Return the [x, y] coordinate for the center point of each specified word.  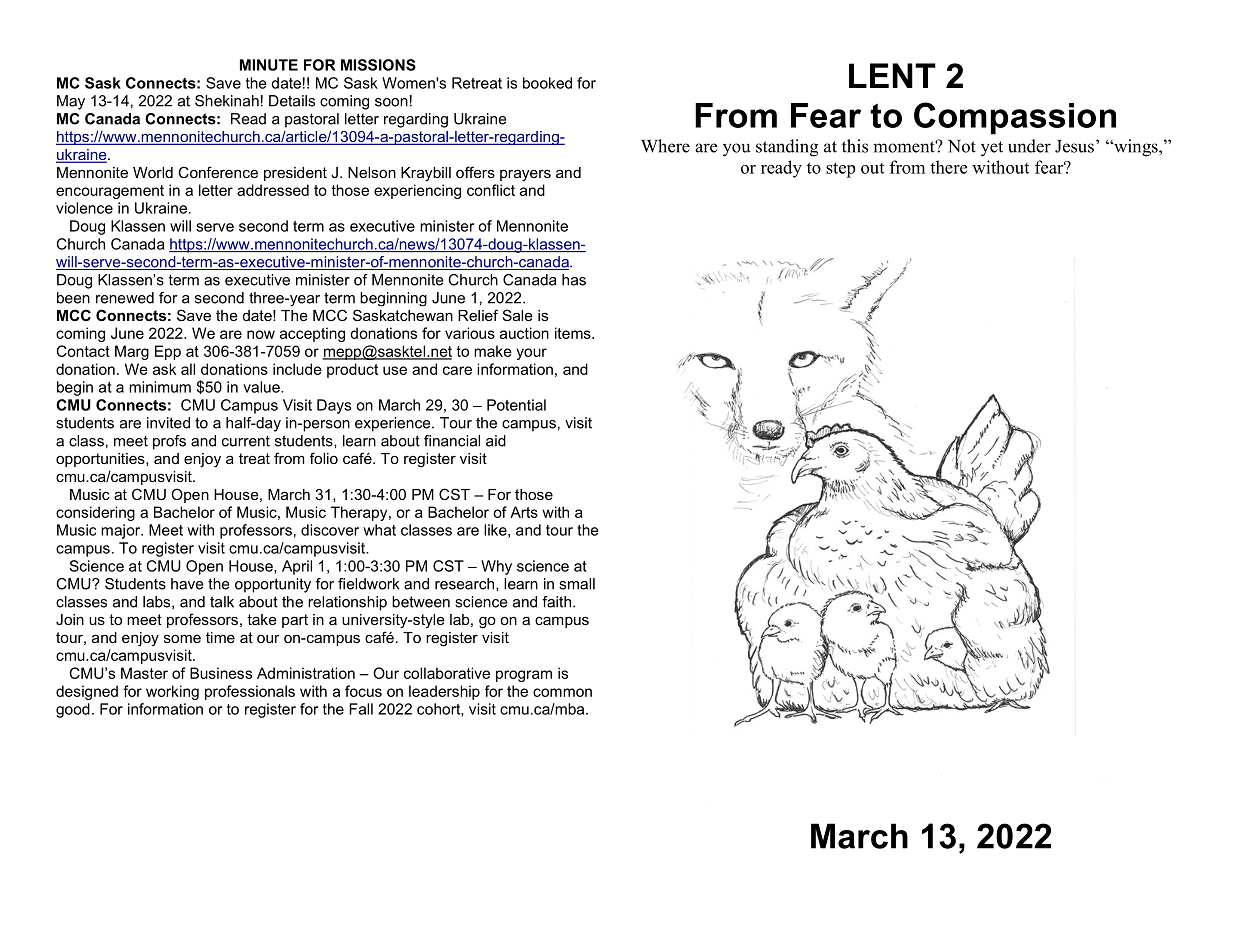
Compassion [1015, 118]
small [577, 584]
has [574, 280]
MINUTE [269, 65]
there [948, 167]
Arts [524, 512]
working [172, 692]
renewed [125, 298]
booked [547, 83]
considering [95, 513]
